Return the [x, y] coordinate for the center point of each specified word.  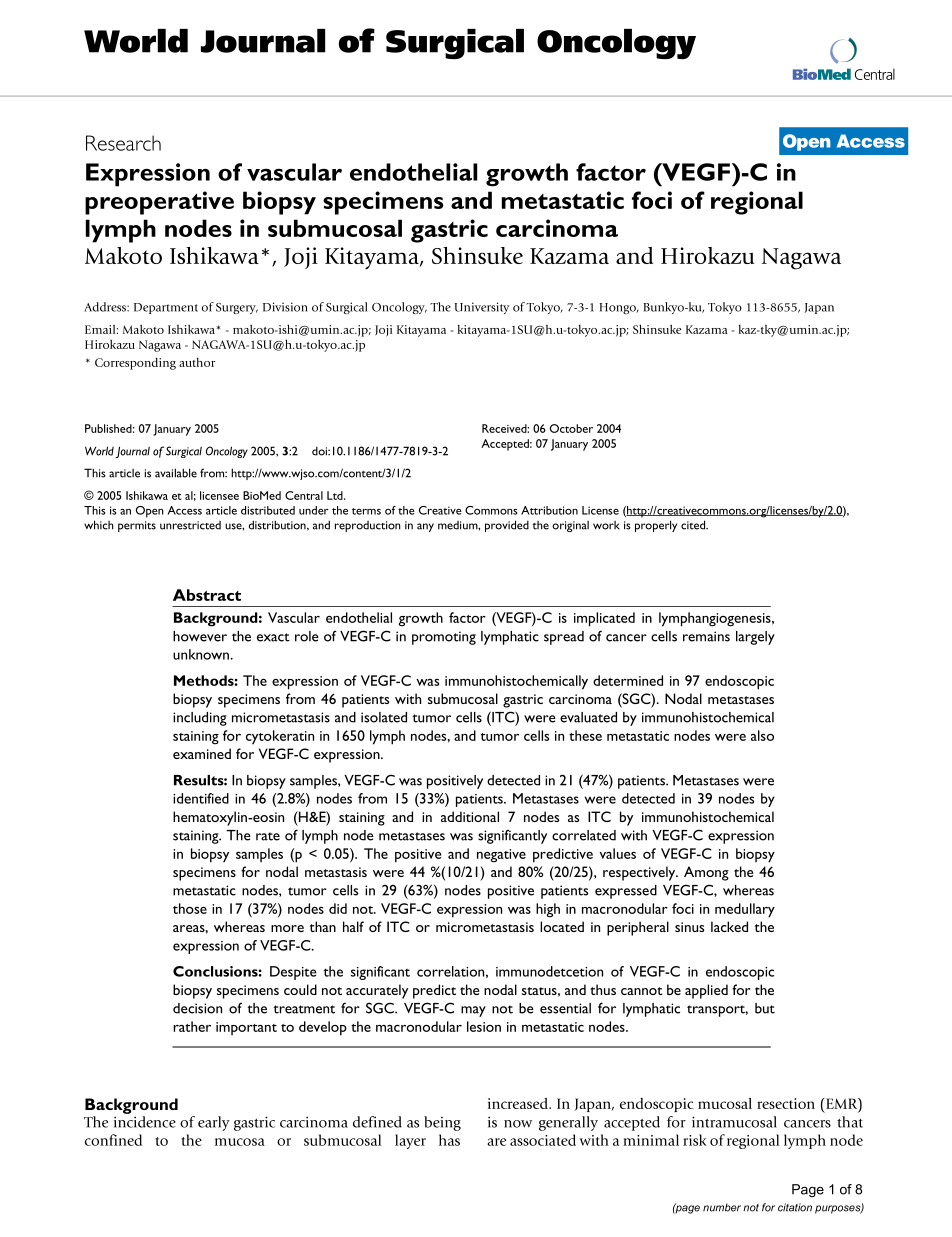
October [571, 428]
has [449, 1140]
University [482, 308]
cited [694, 525]
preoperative [159, 203]
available [176, 473]
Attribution [549, 510]
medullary [745, 910]
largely [755, 638]
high [548, 910]
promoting [444, 638]
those [190, 908]
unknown [202, 654]
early [214, 1123]
